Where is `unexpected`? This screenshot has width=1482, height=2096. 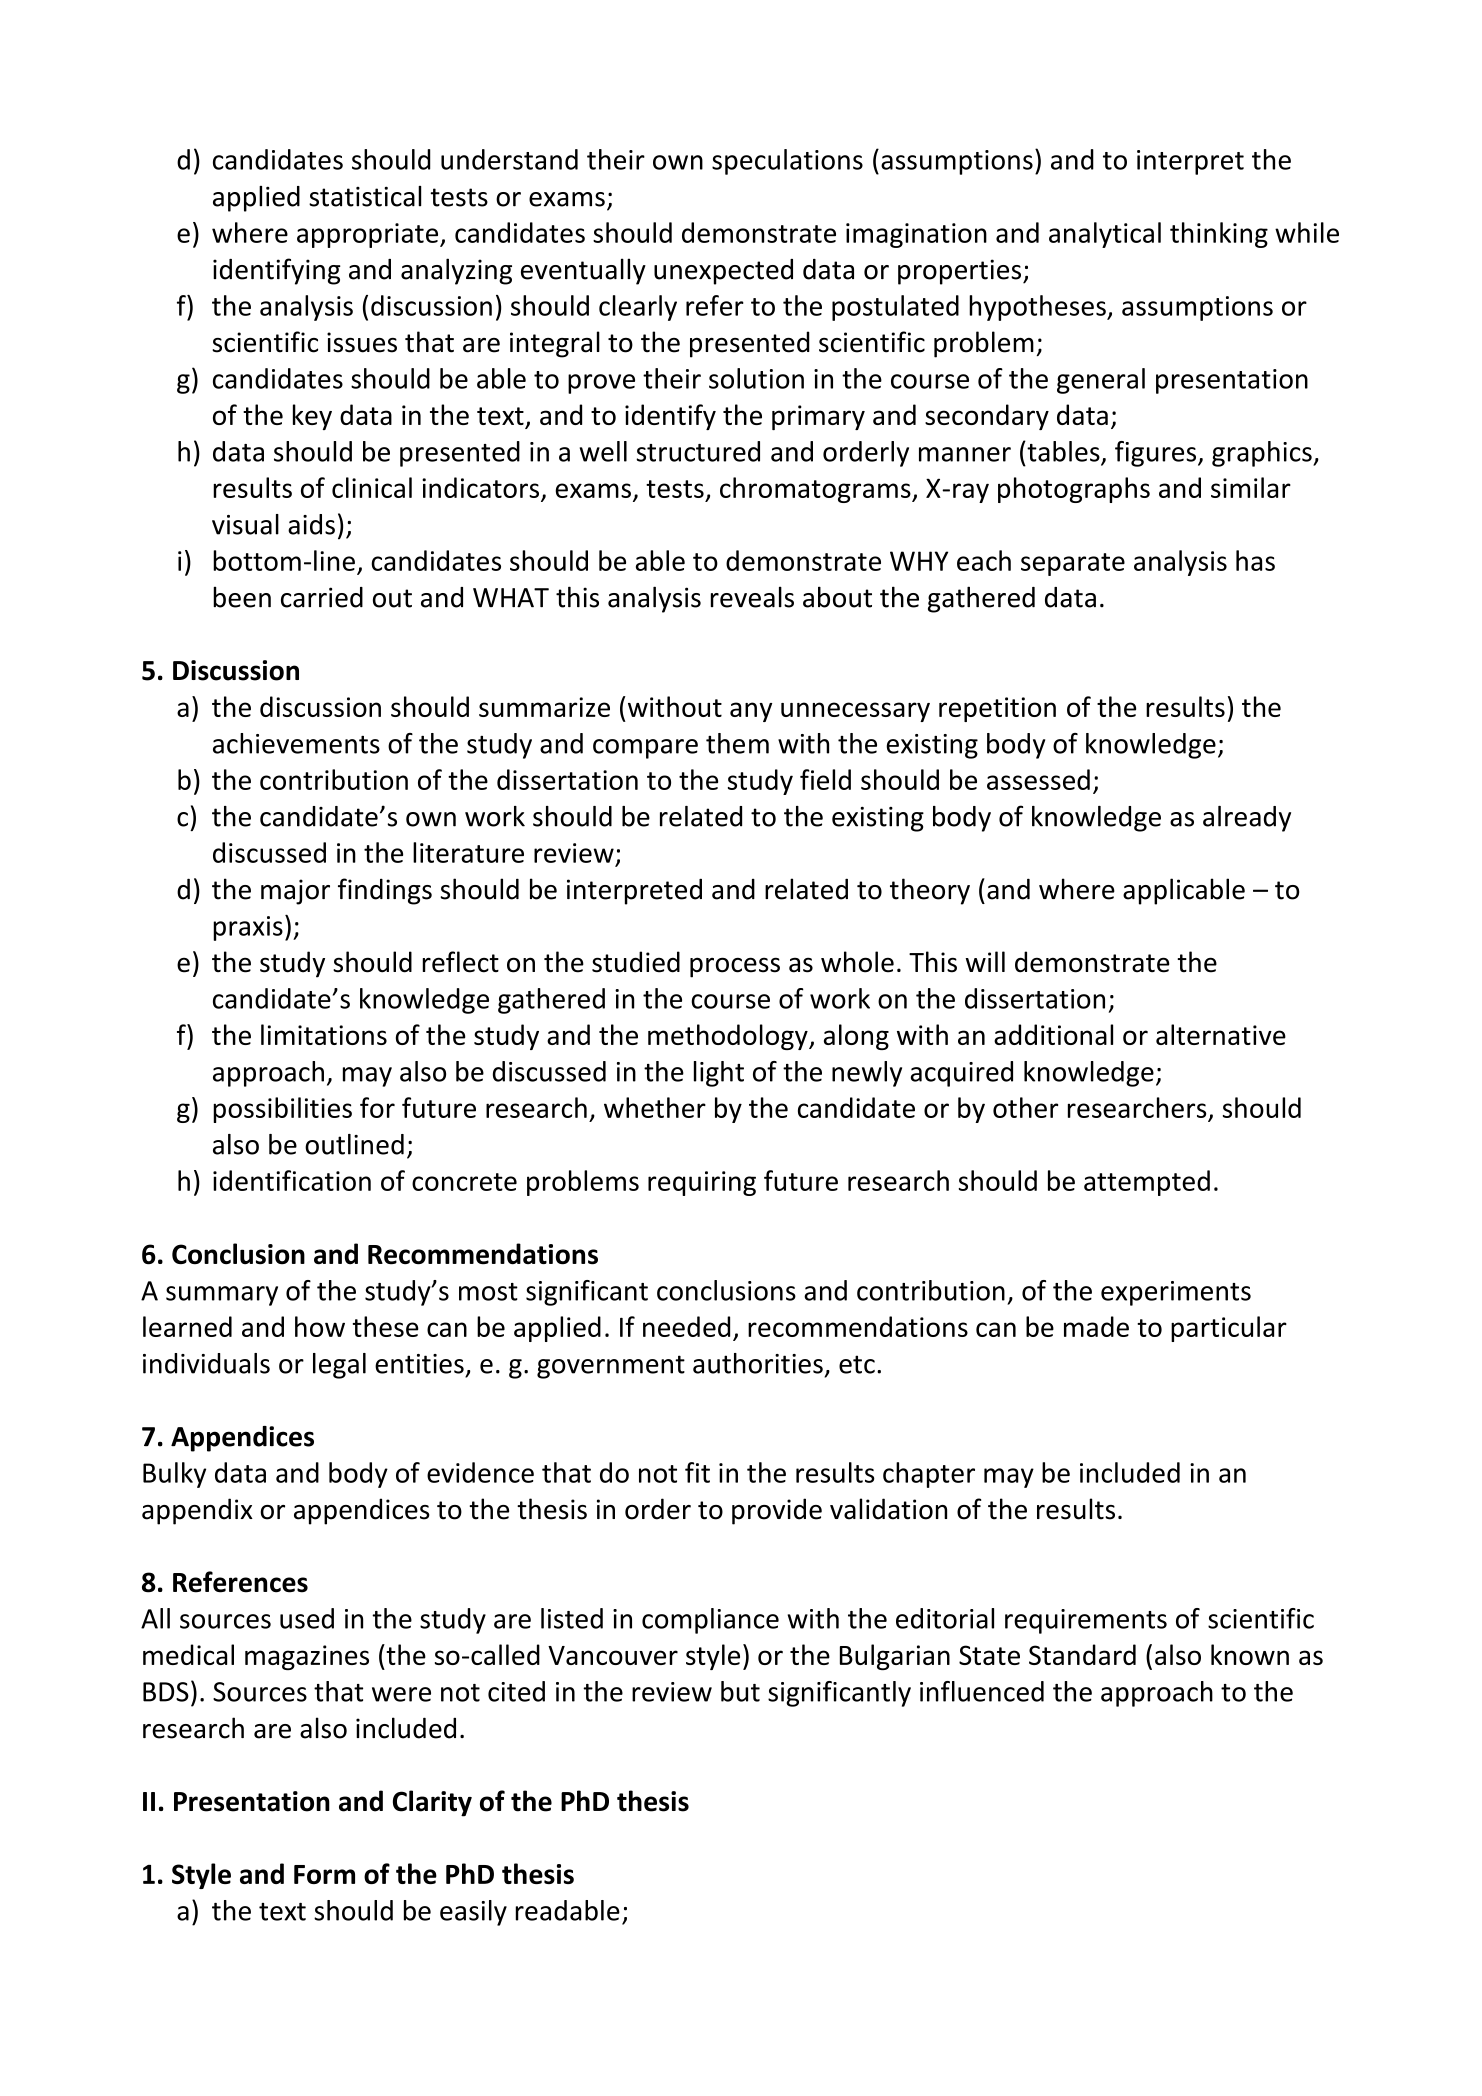 unexpected is located at coordinates (723, 272).
